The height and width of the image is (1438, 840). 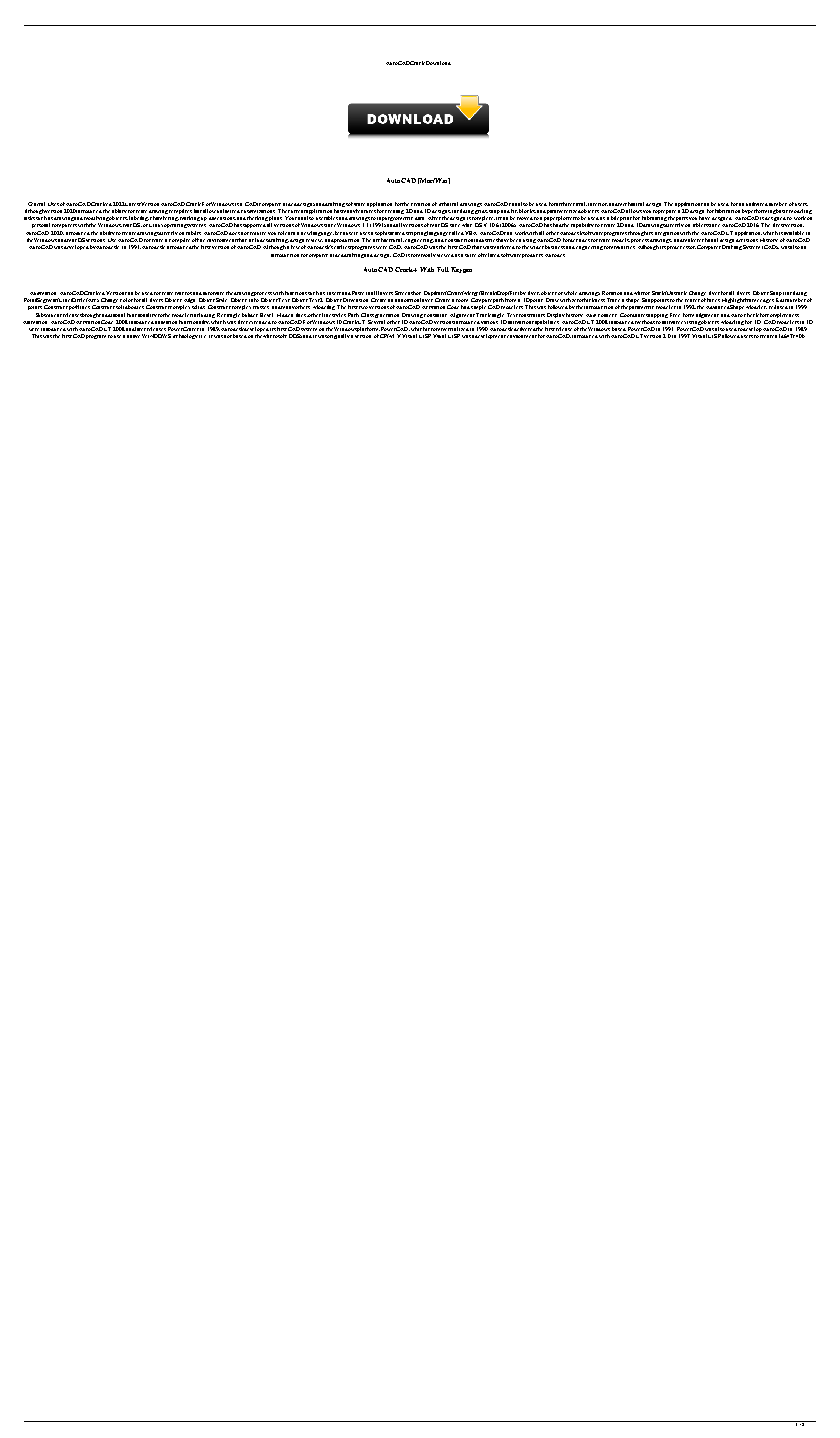 I want to click on Track, so click(x=483, y=315).
